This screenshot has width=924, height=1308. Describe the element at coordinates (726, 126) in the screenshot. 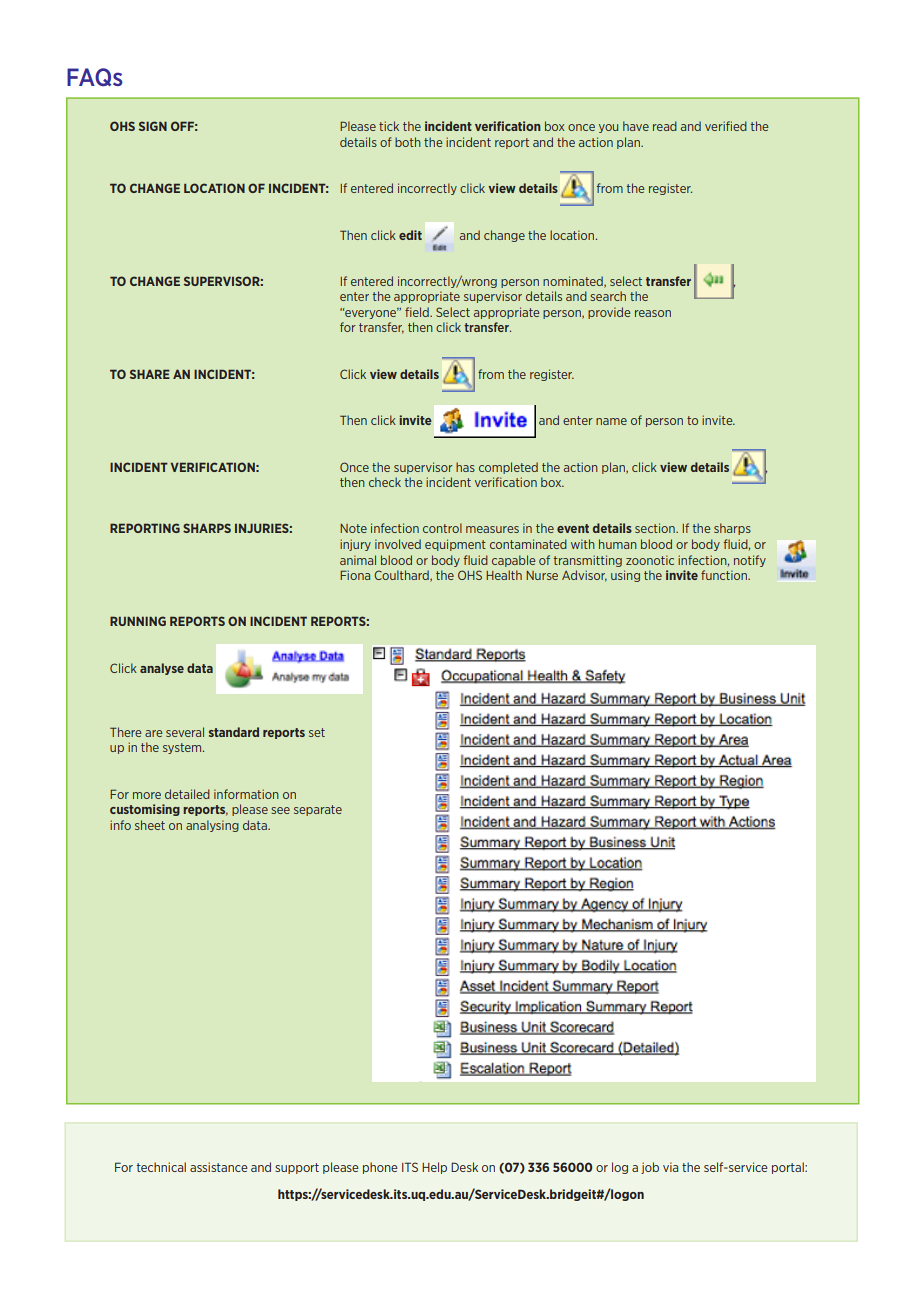

I see `verified` at that location.
